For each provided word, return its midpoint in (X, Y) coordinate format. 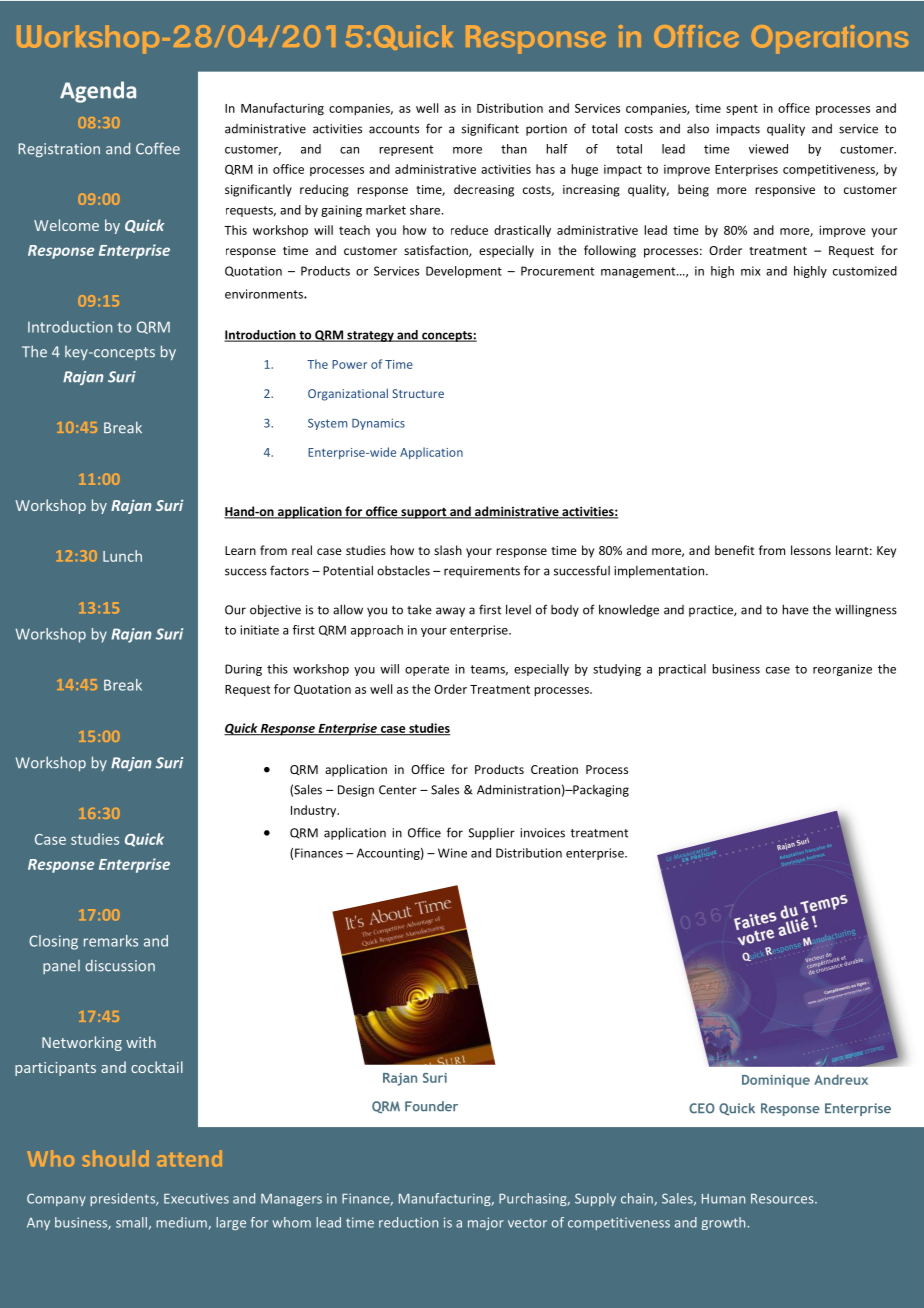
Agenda (98, 92)
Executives (196, 1198)
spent (742, 110)
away (450, 612)
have (795, 609)
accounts (394, 129)
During (243, 670)
